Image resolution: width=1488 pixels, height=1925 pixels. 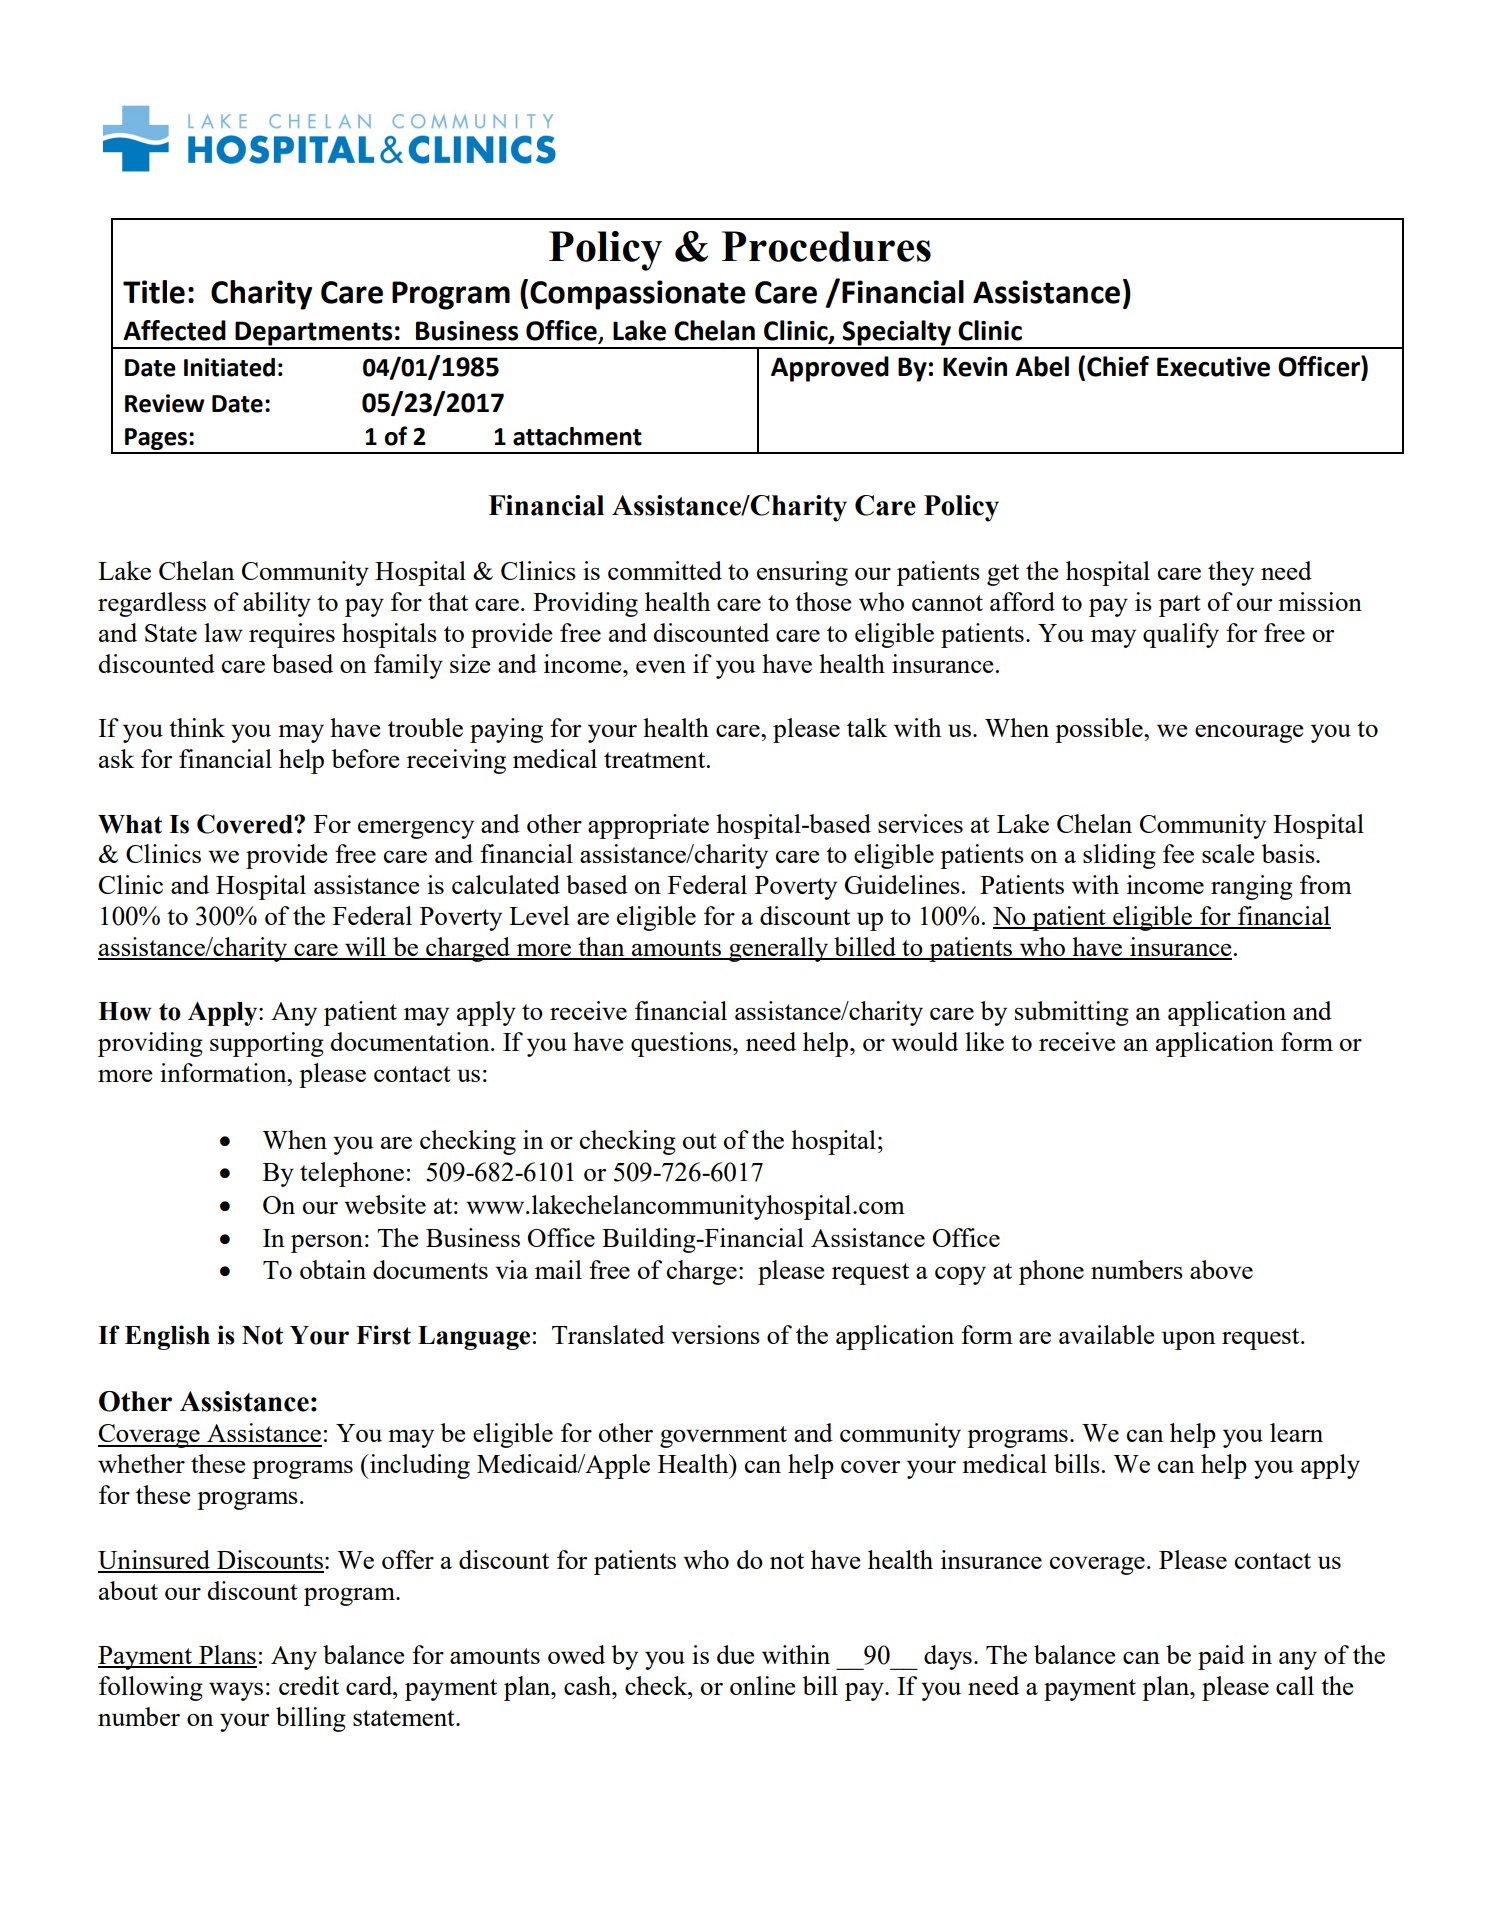 I want to click on even, so click(x=661, y=667).
